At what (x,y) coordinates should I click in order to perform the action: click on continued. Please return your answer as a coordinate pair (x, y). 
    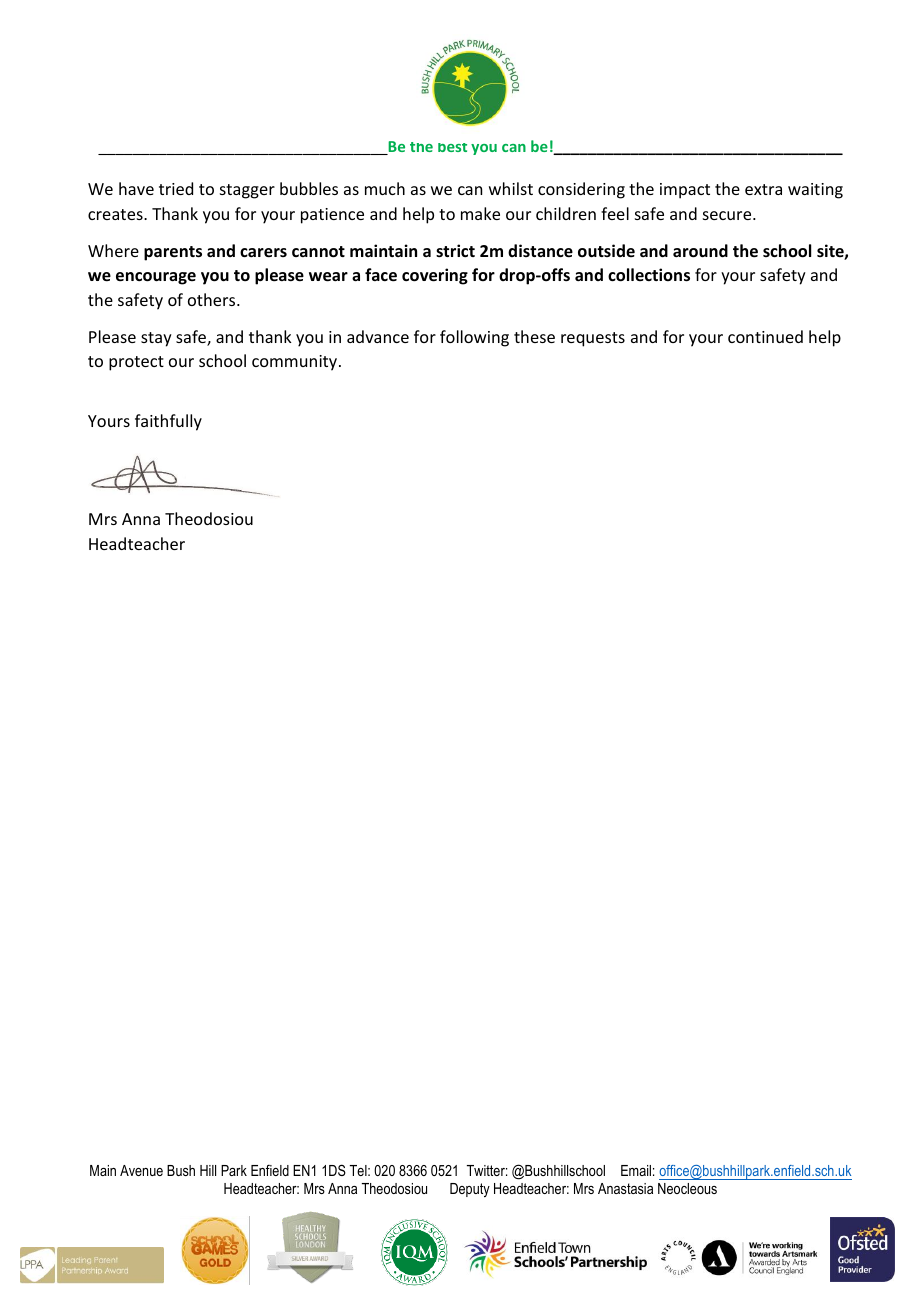
    Looking at the image, I should click on (765, 336).
